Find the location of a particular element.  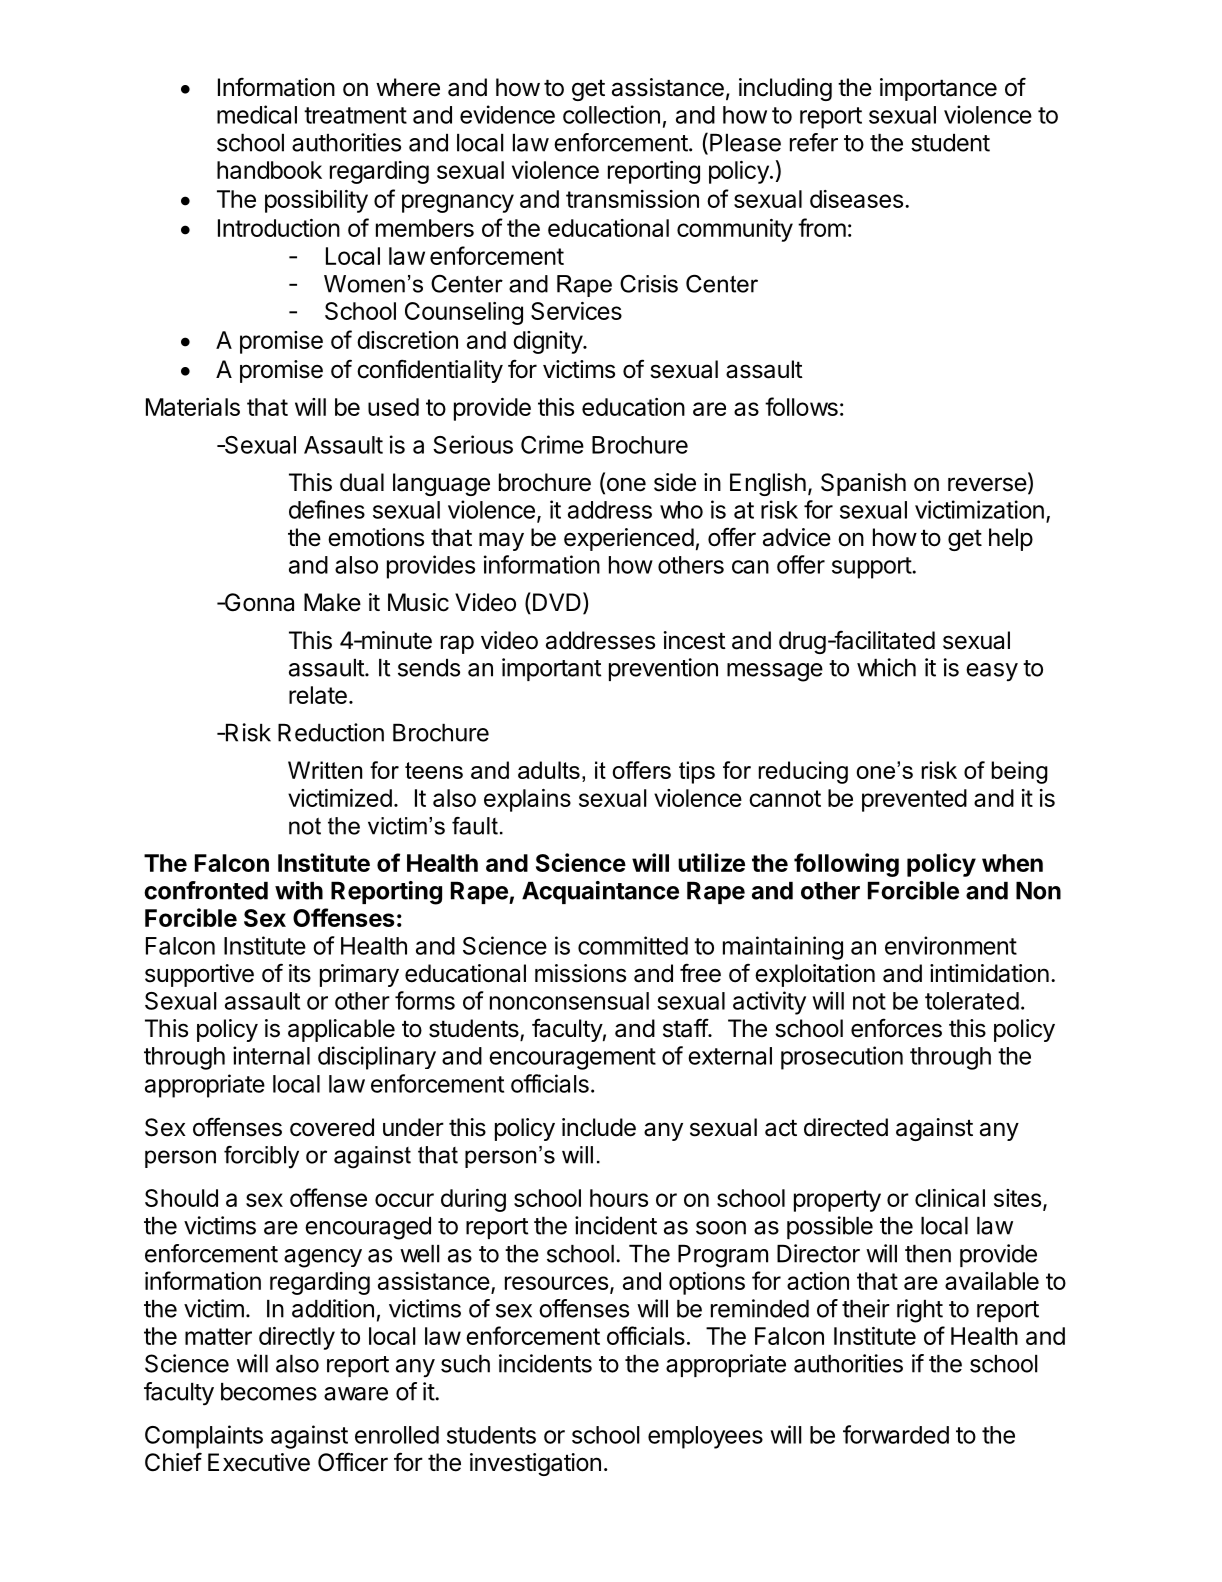

missions is located at coordinates (580, 973).
